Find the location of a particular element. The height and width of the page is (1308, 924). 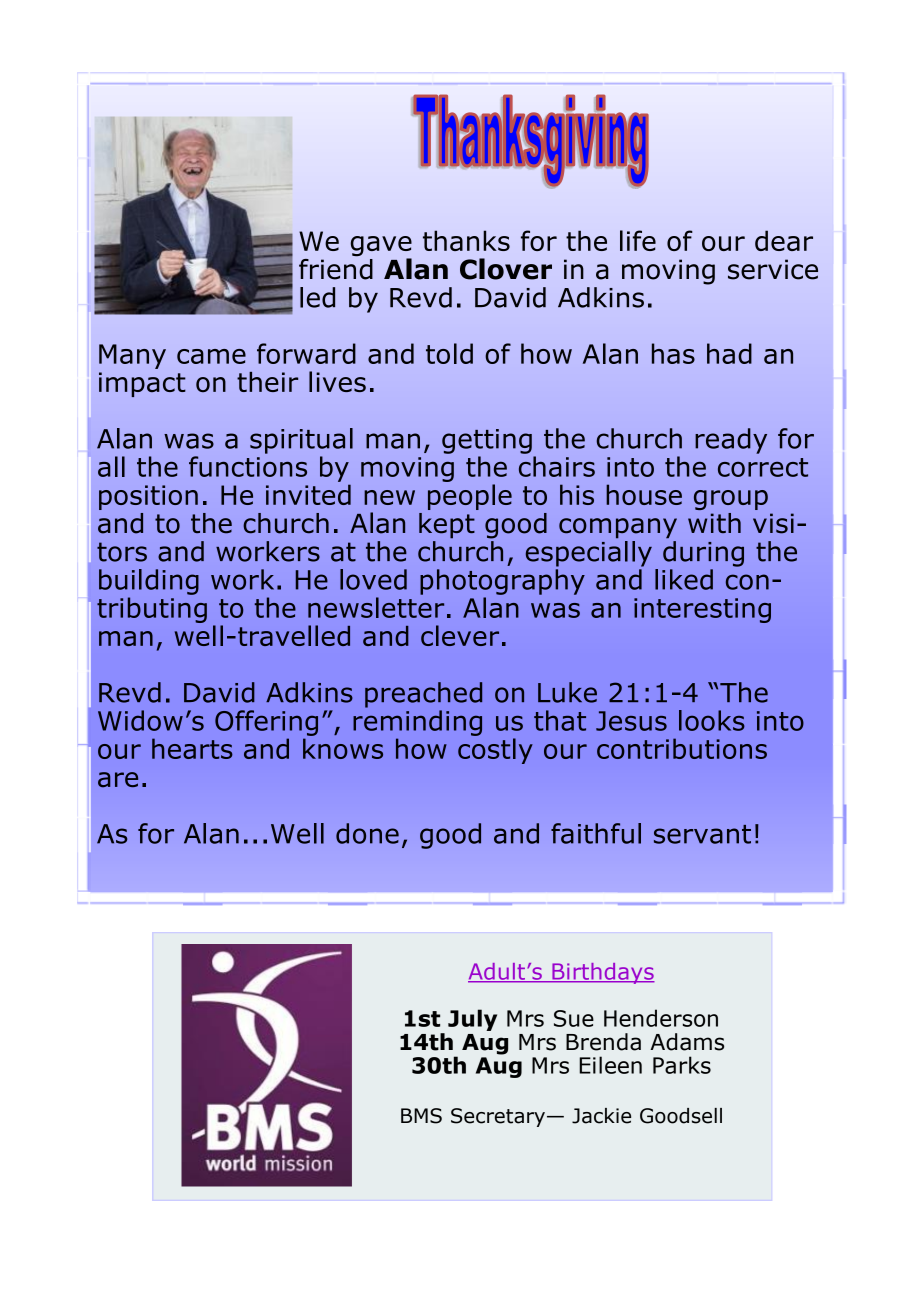

servant is located at coordinates (702, 834).
